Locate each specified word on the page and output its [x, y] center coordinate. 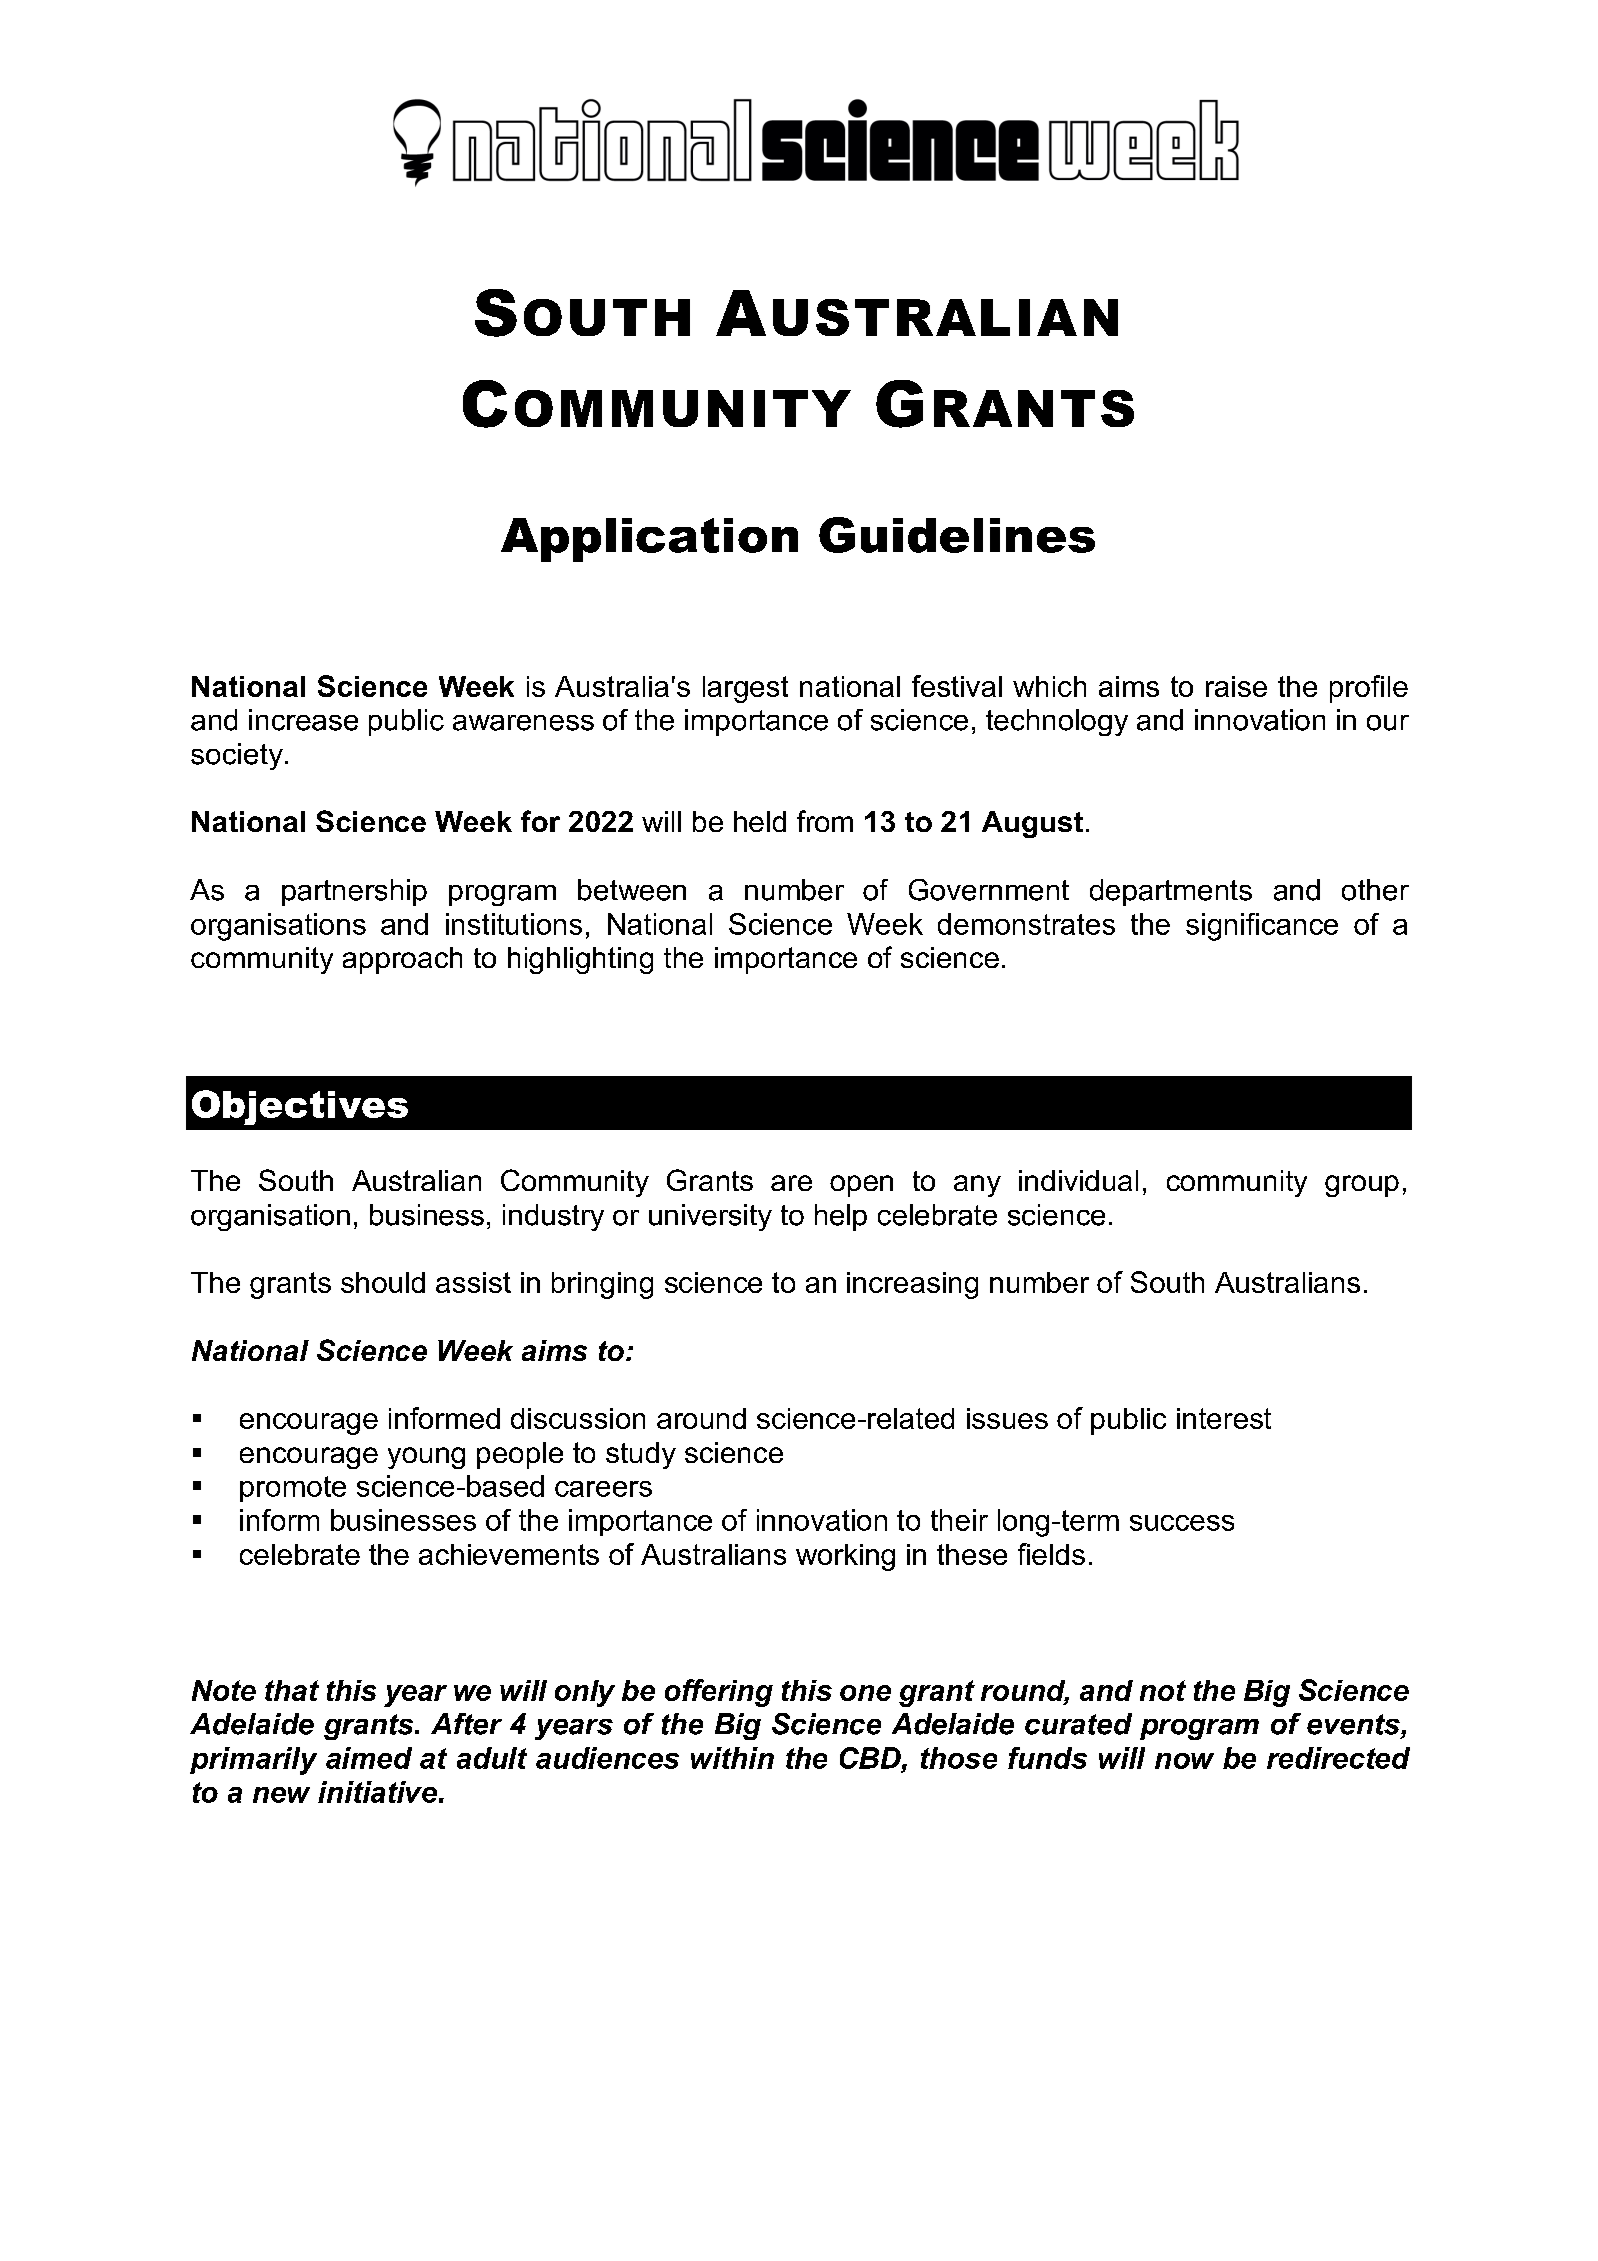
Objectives [300, 1107]
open [861, 1186]
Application [649, 540]
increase [303, 720]
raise [1236, 686]
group [1362, 1186]
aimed [369, 1758]
